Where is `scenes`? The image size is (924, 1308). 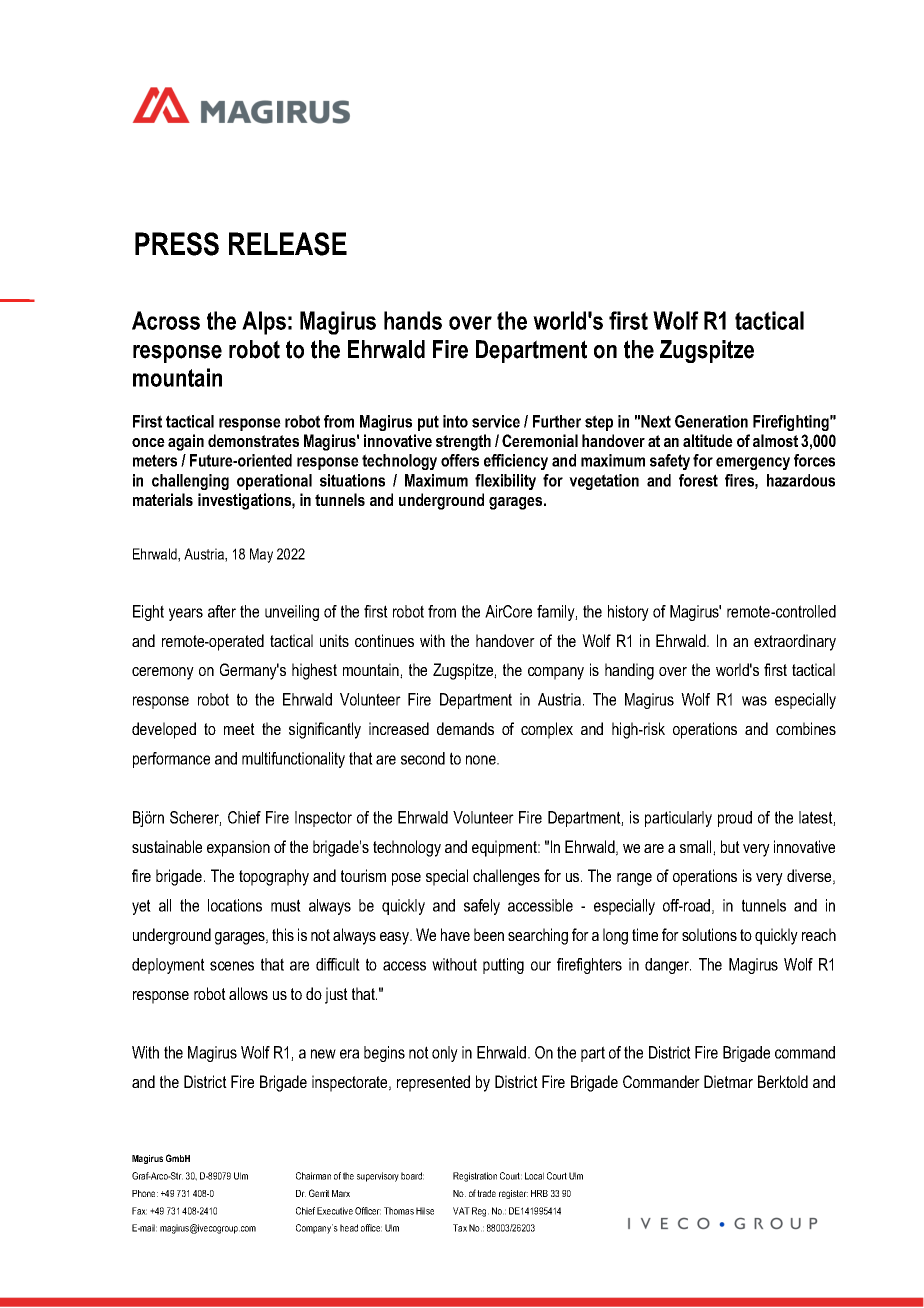 scenes is located at coordinates (232, 966).
